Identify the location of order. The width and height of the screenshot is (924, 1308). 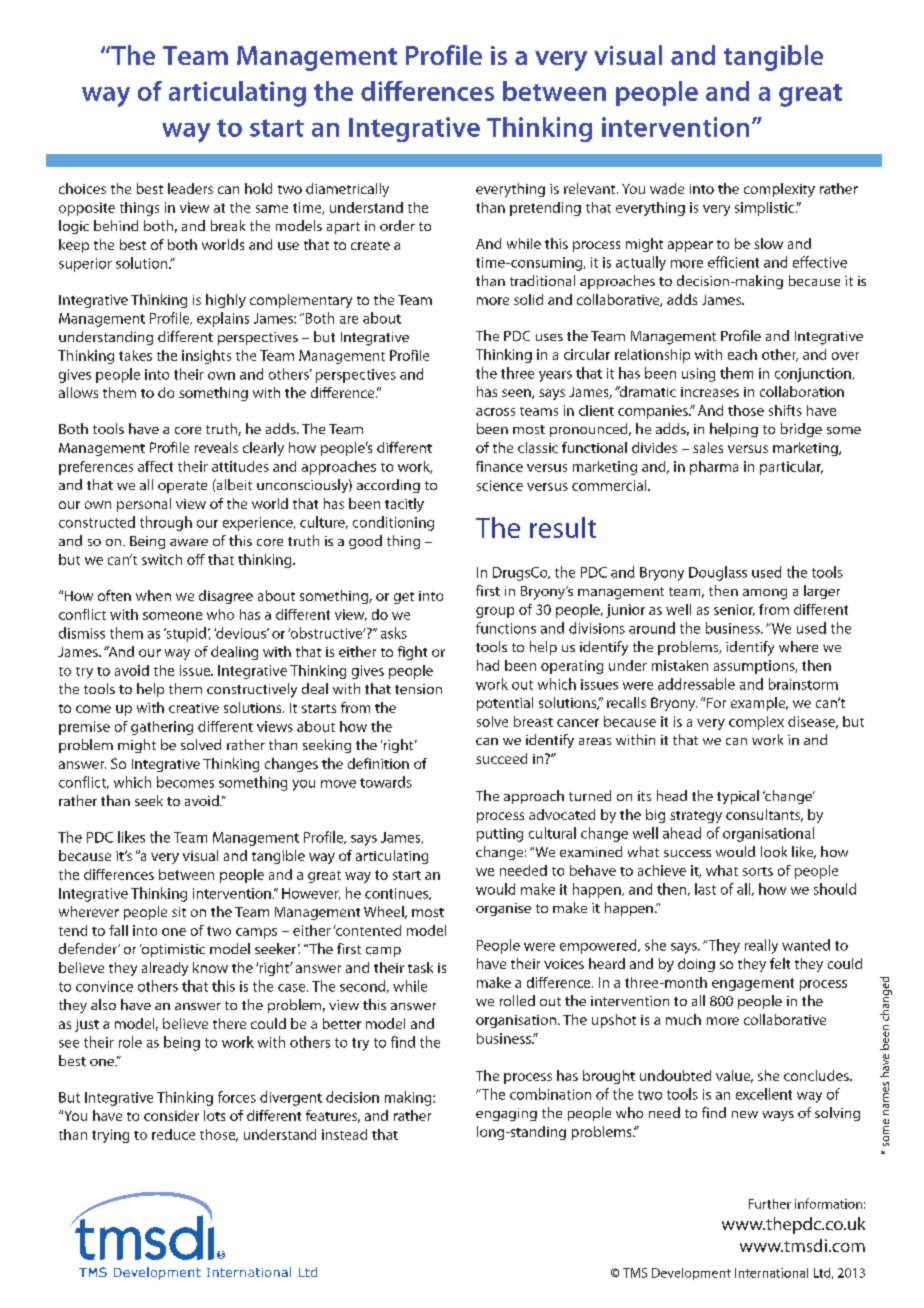
(397, 225).
